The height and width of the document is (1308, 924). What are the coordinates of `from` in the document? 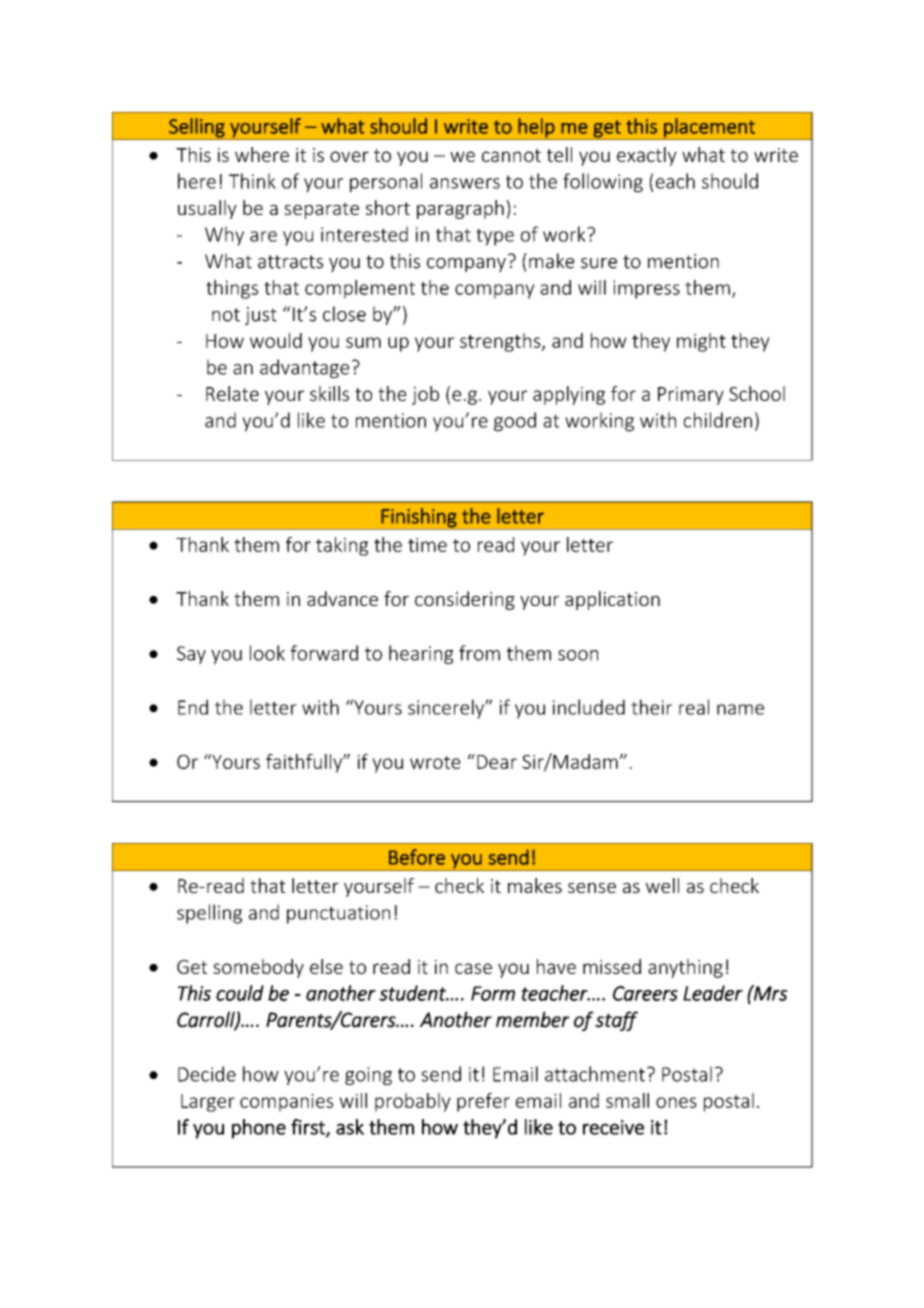 It's located at (479, 653).
